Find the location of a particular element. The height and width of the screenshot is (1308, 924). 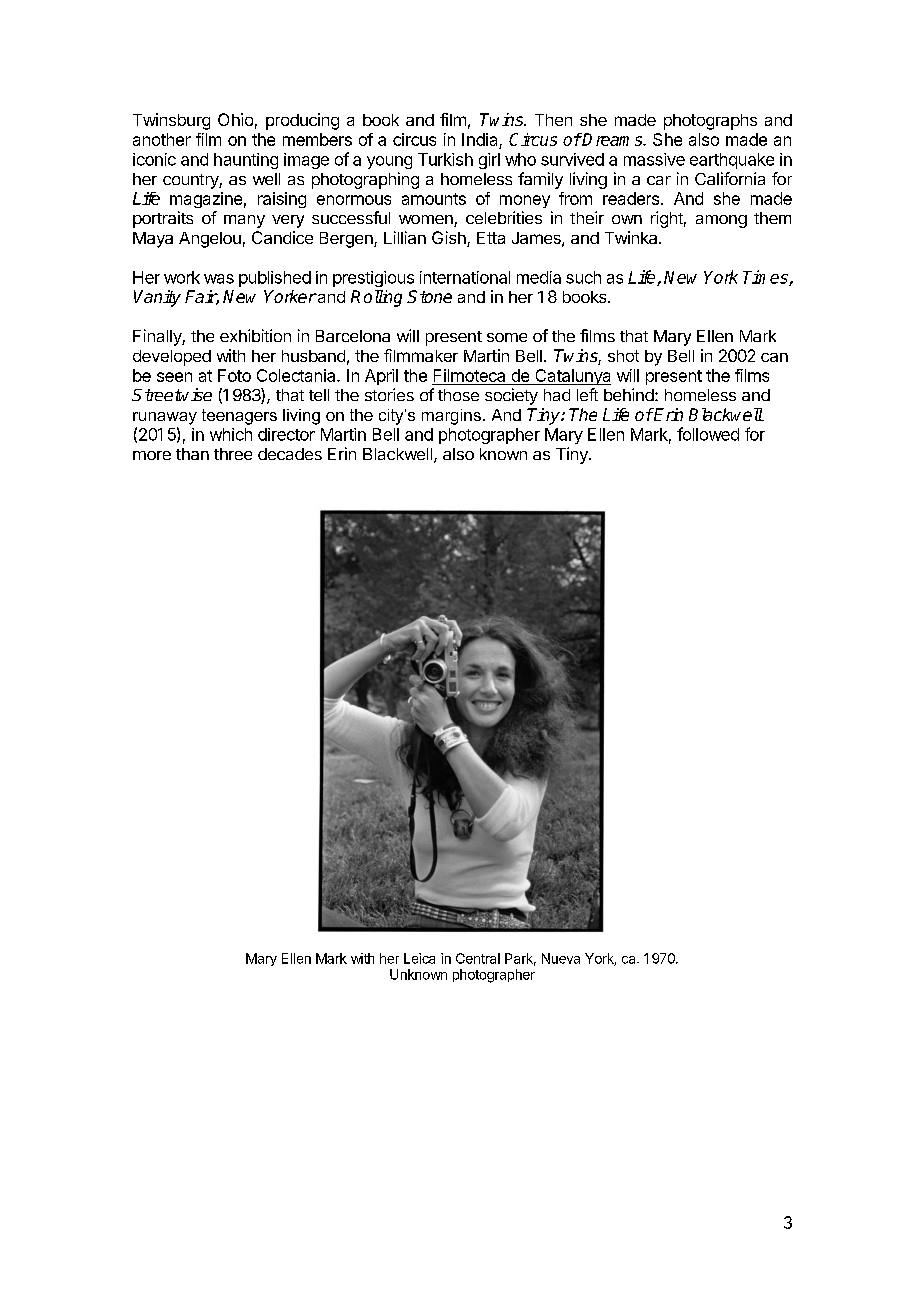

haunting is located at coordinates (246, 161).
